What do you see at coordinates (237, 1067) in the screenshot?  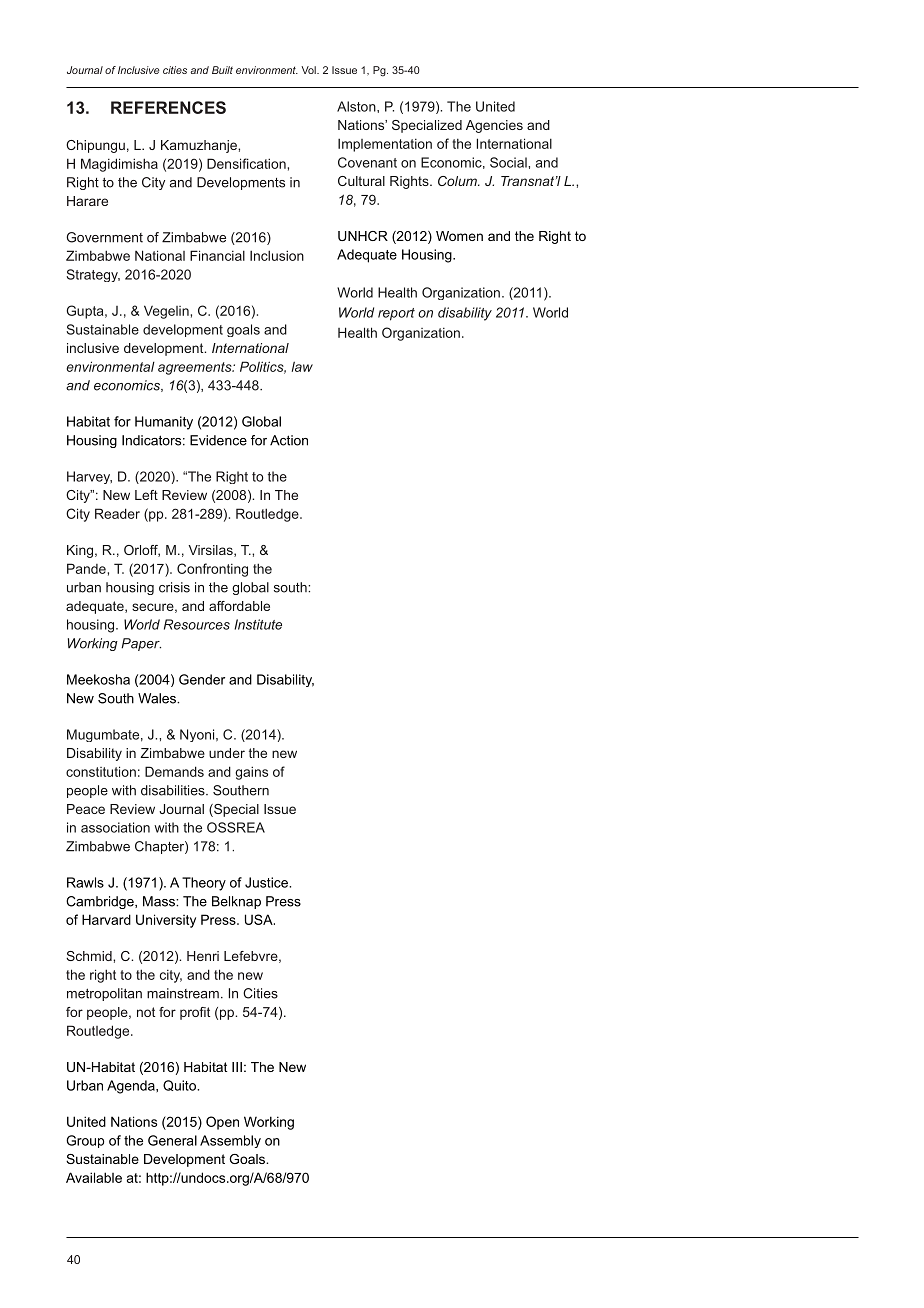 I see `III` at bounding box center [237, 1067].
